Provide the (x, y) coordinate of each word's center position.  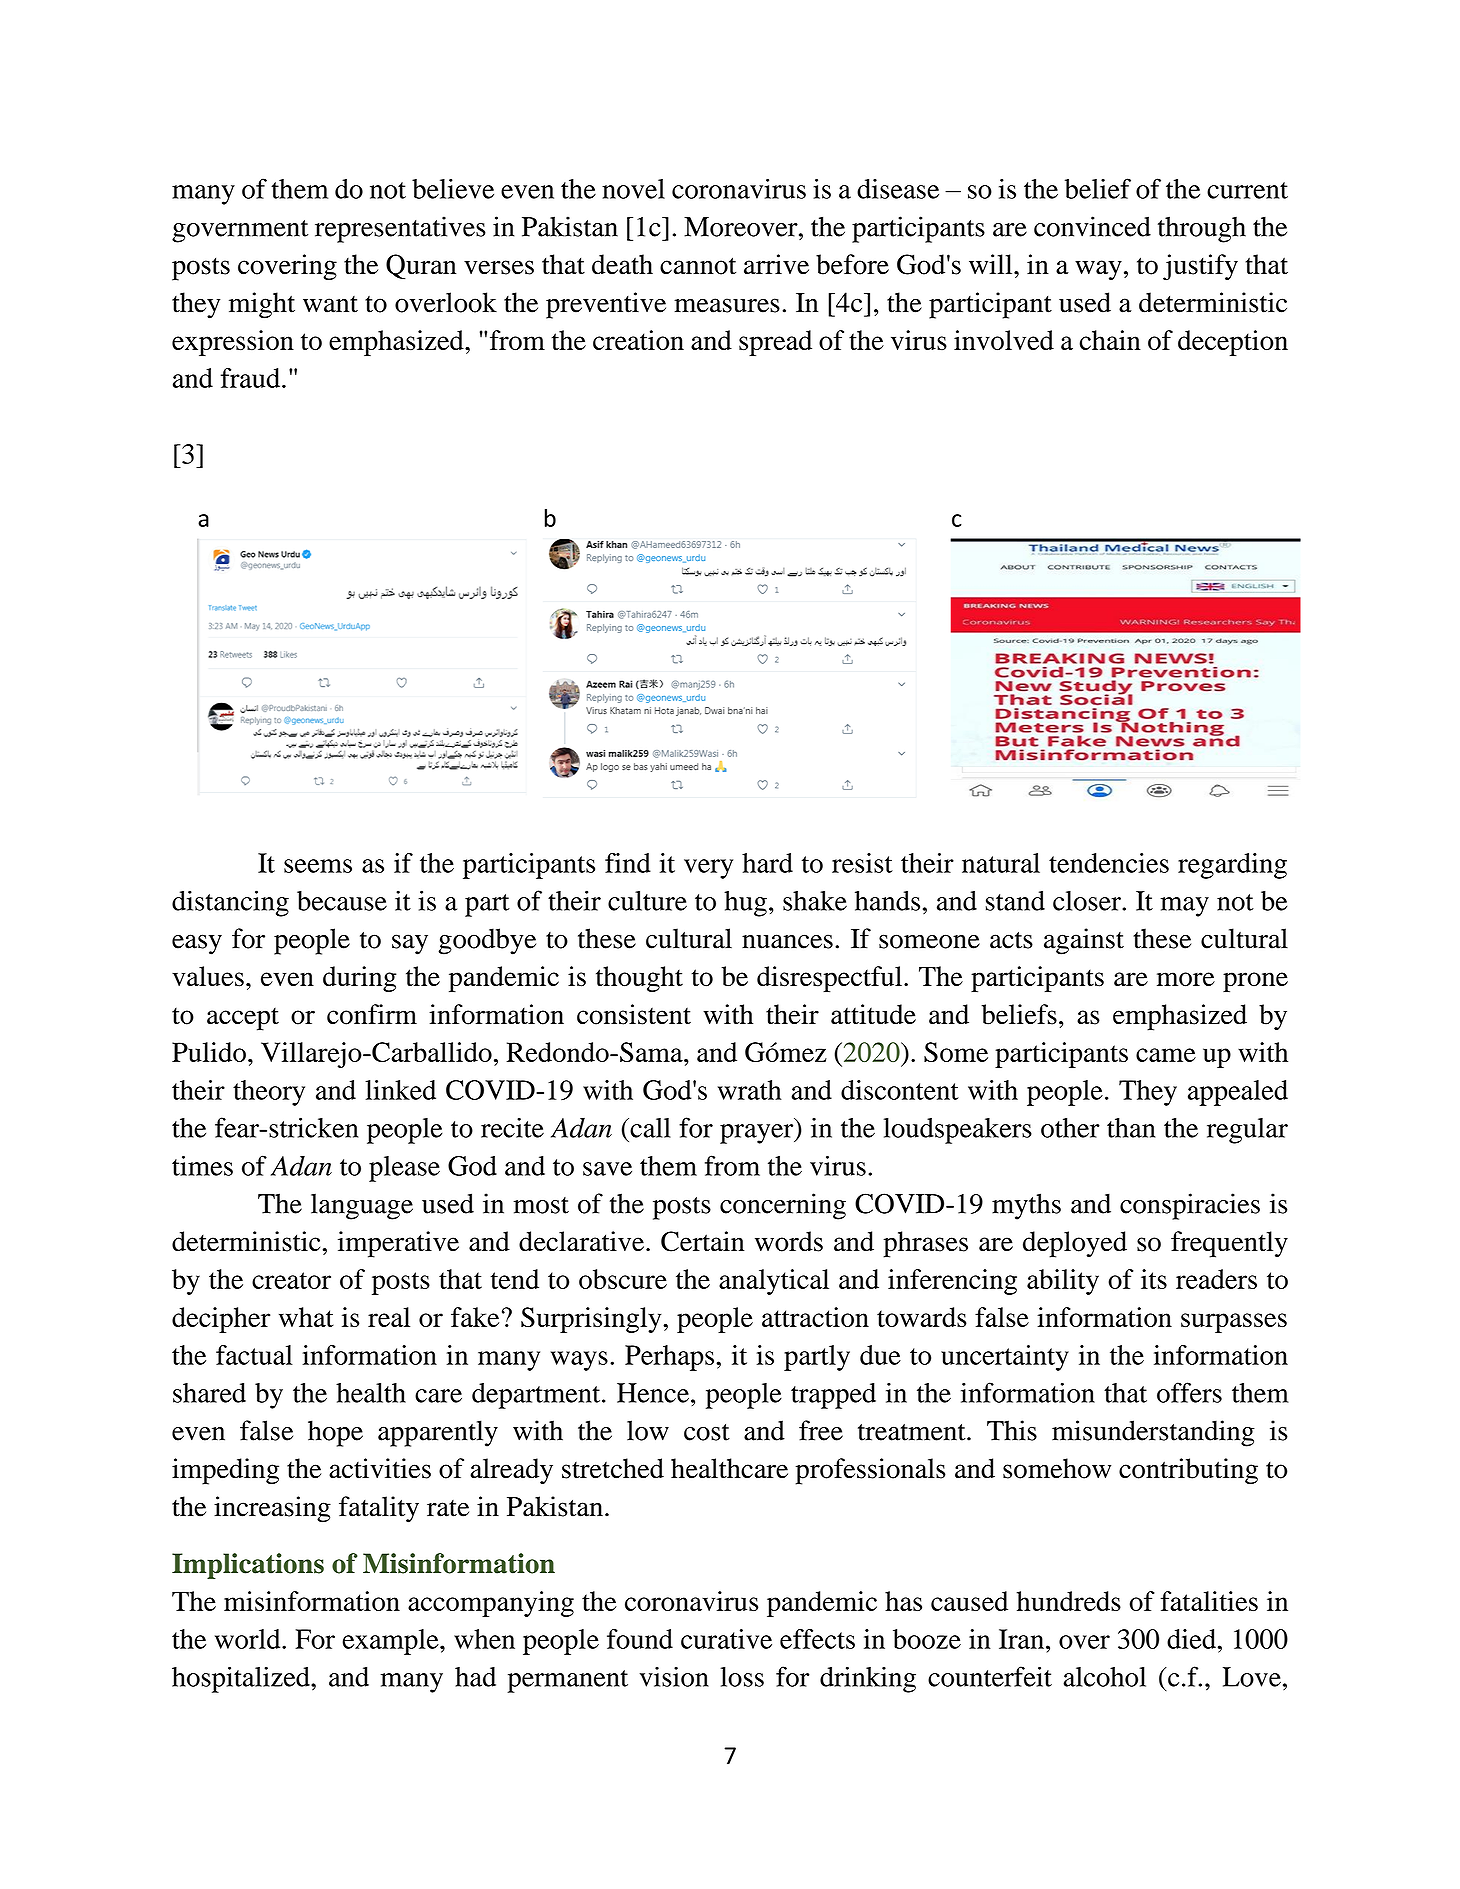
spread (775, 343)
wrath (750, 1090)
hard (767, 863)
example (392, 1642)
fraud (252, 378)
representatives (400, 229)
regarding (1232, 866)
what (306, 1317)
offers (1189, 1392)
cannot (698, 266)
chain (1110, 340)
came (1166, 1055)
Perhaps (669, 1358)
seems (318, 866)
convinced (1092, 226)
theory (269, 1093)
